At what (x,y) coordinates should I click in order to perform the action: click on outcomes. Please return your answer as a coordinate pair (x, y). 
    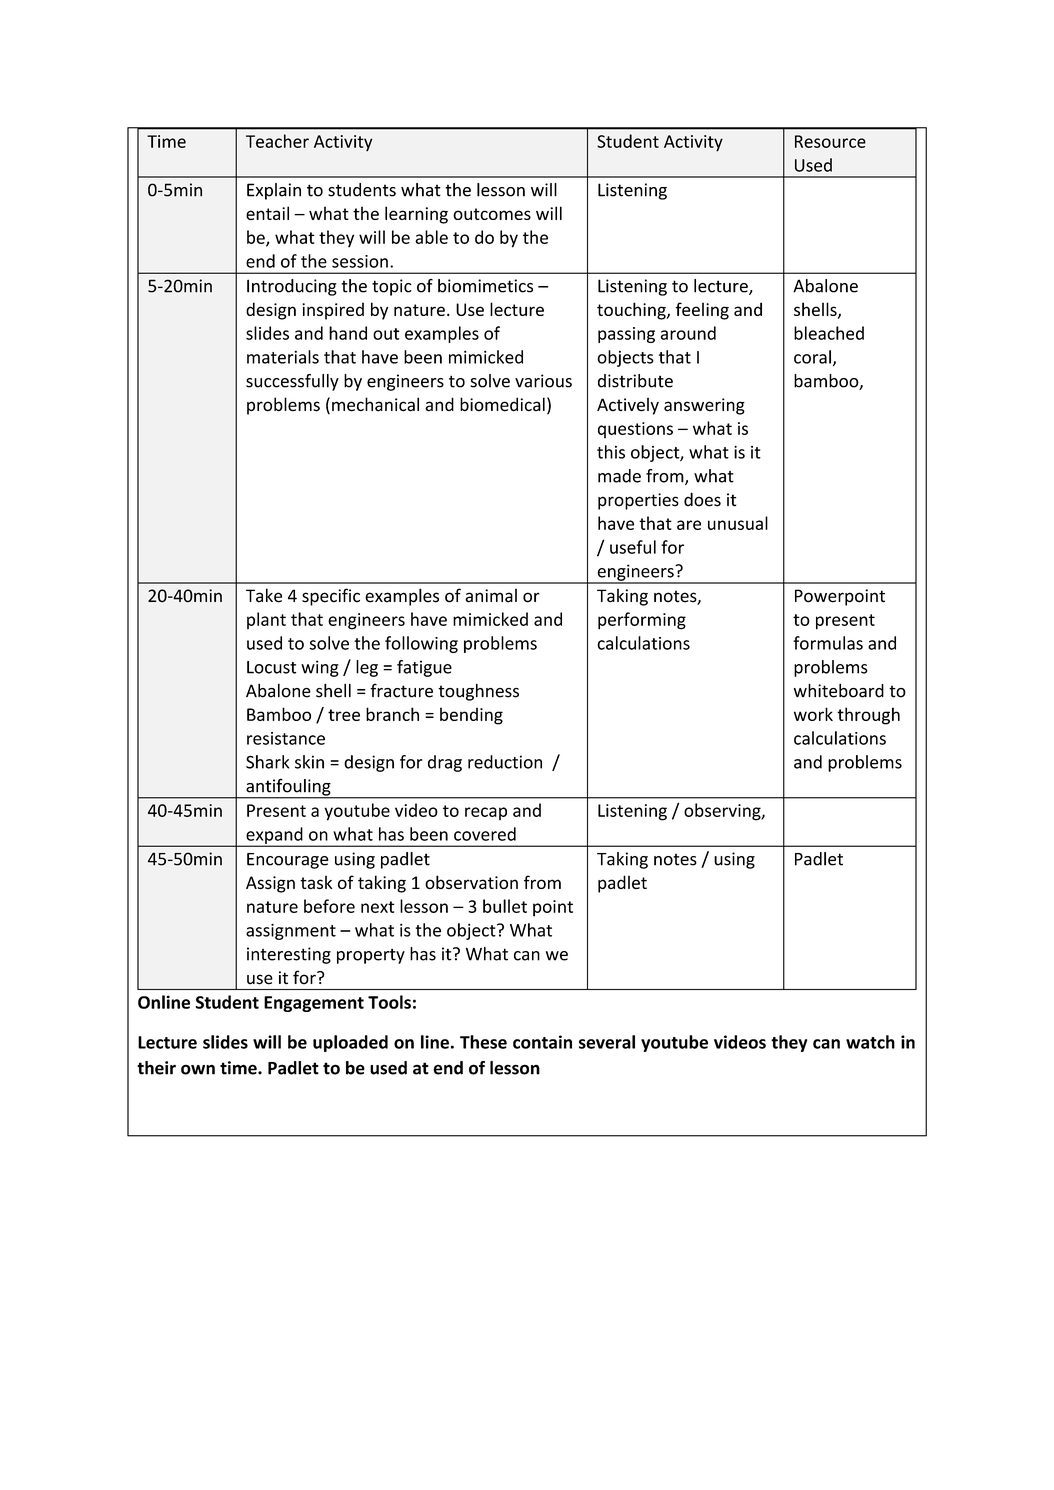
    Looking at the image, I should click on (492, 214).
